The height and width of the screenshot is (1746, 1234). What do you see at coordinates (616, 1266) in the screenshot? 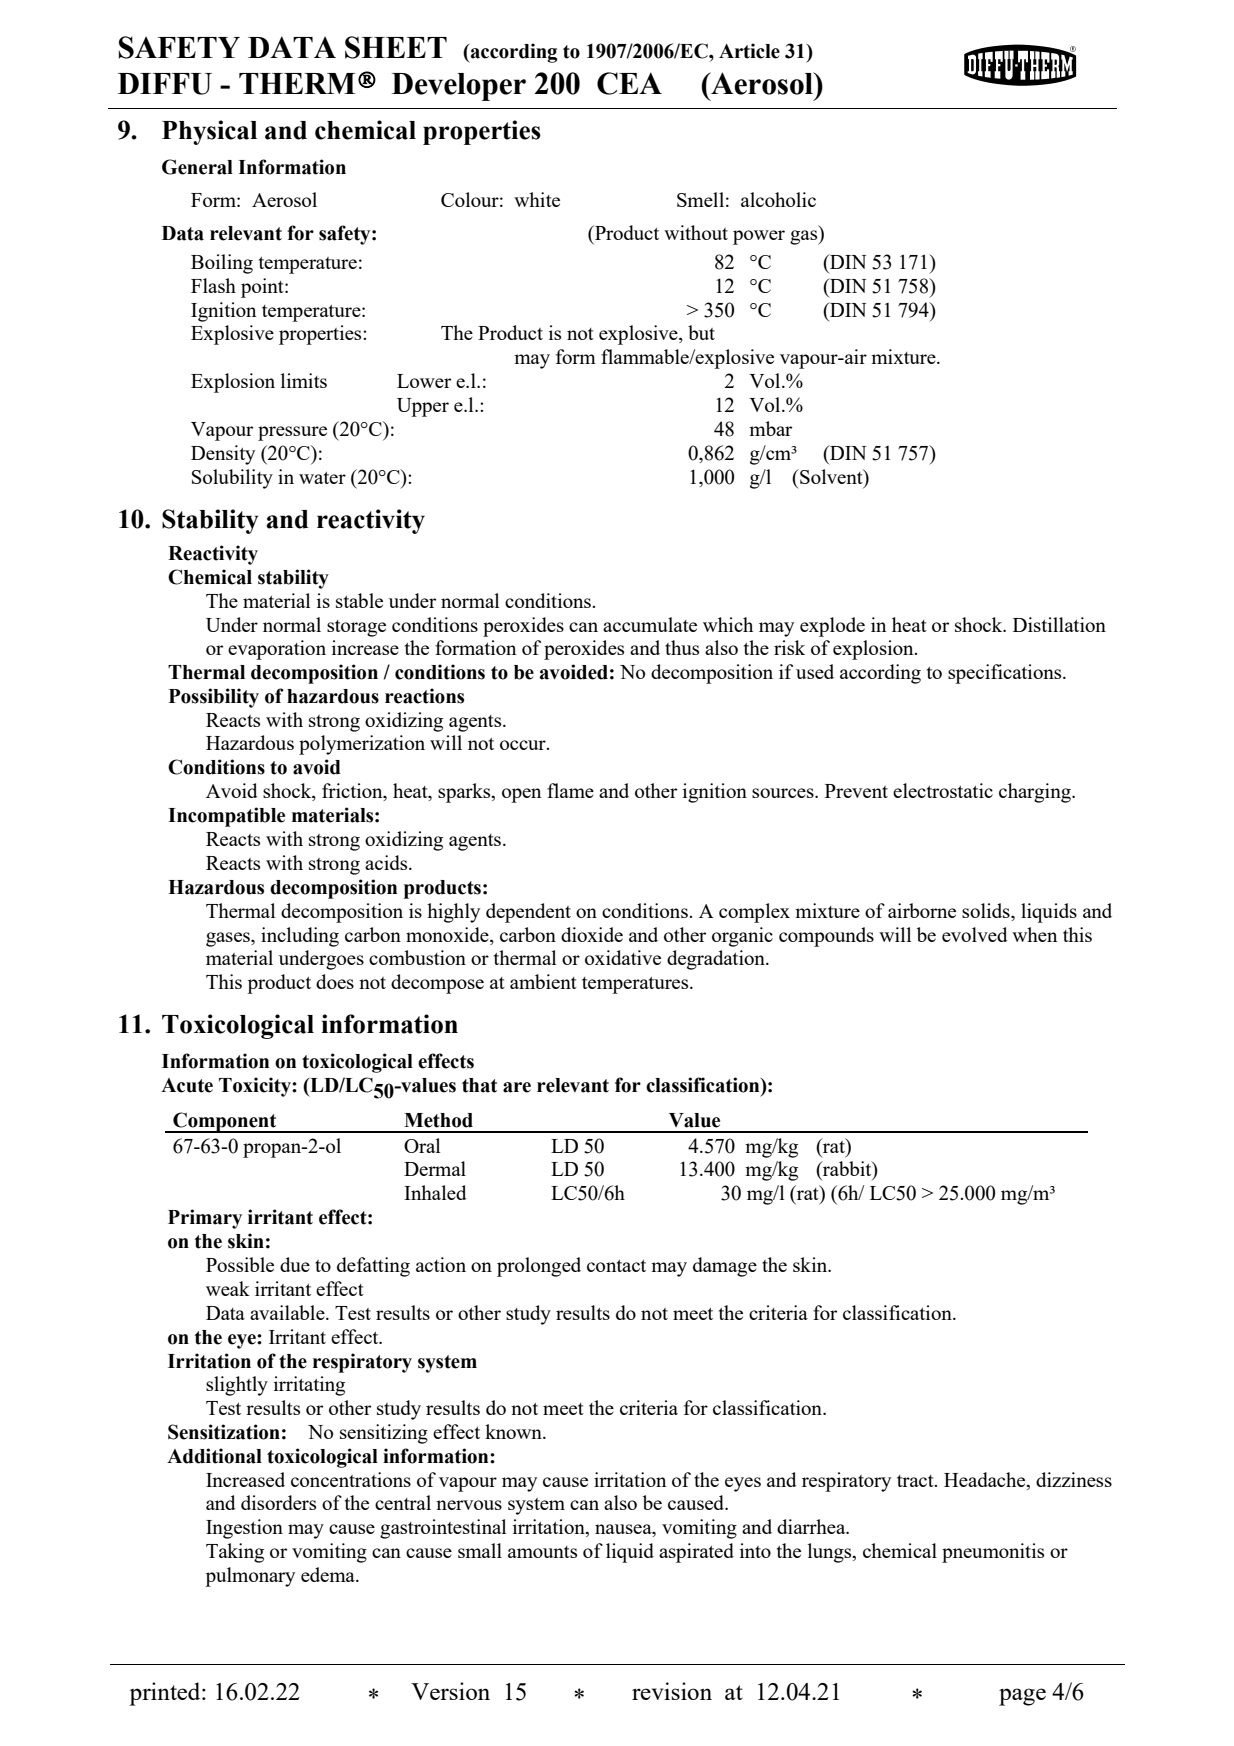
I see `contact` at bounding box center [616, 1266].
